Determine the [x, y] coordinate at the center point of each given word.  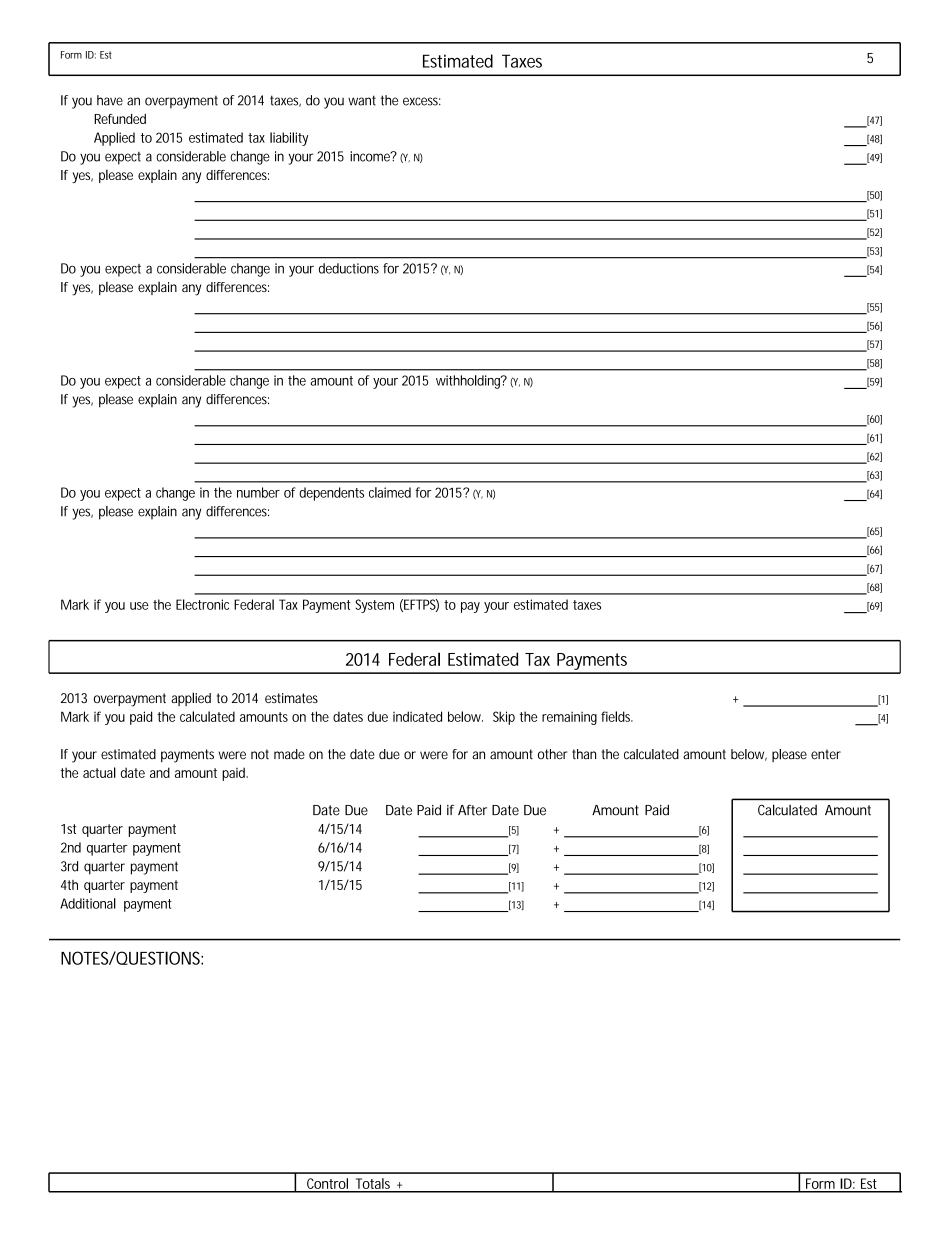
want [362, 100]
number [258, 492]
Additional [88, 903]
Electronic [202, 604]
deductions [349, 268]
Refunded [120, 119]
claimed [390, 492]
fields [617, 716]
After [472, 810]
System [374, 606]
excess [422, 101]
